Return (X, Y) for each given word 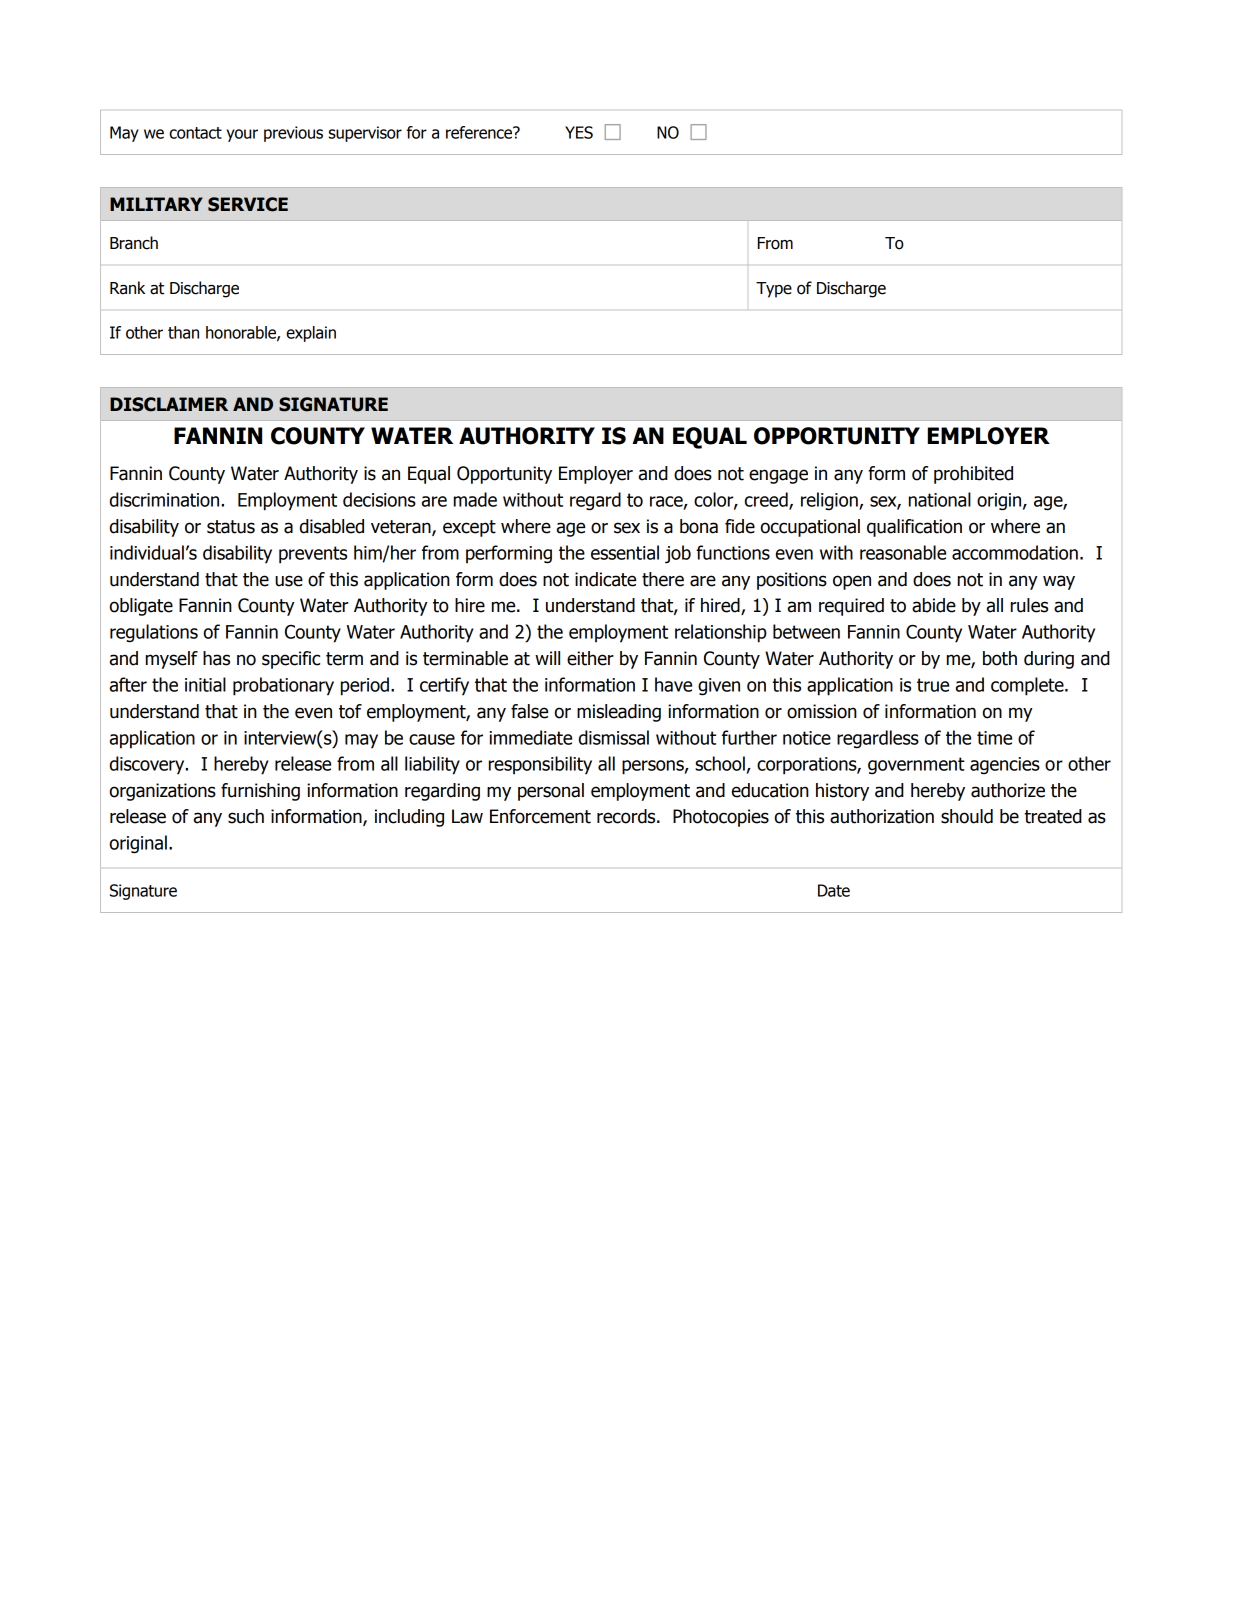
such (246, 816)
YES (579, 132)
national (940, 499)
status (231, 527)
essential (625, 552)
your (242, 135)
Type (774, 290)
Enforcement (540, 816)
